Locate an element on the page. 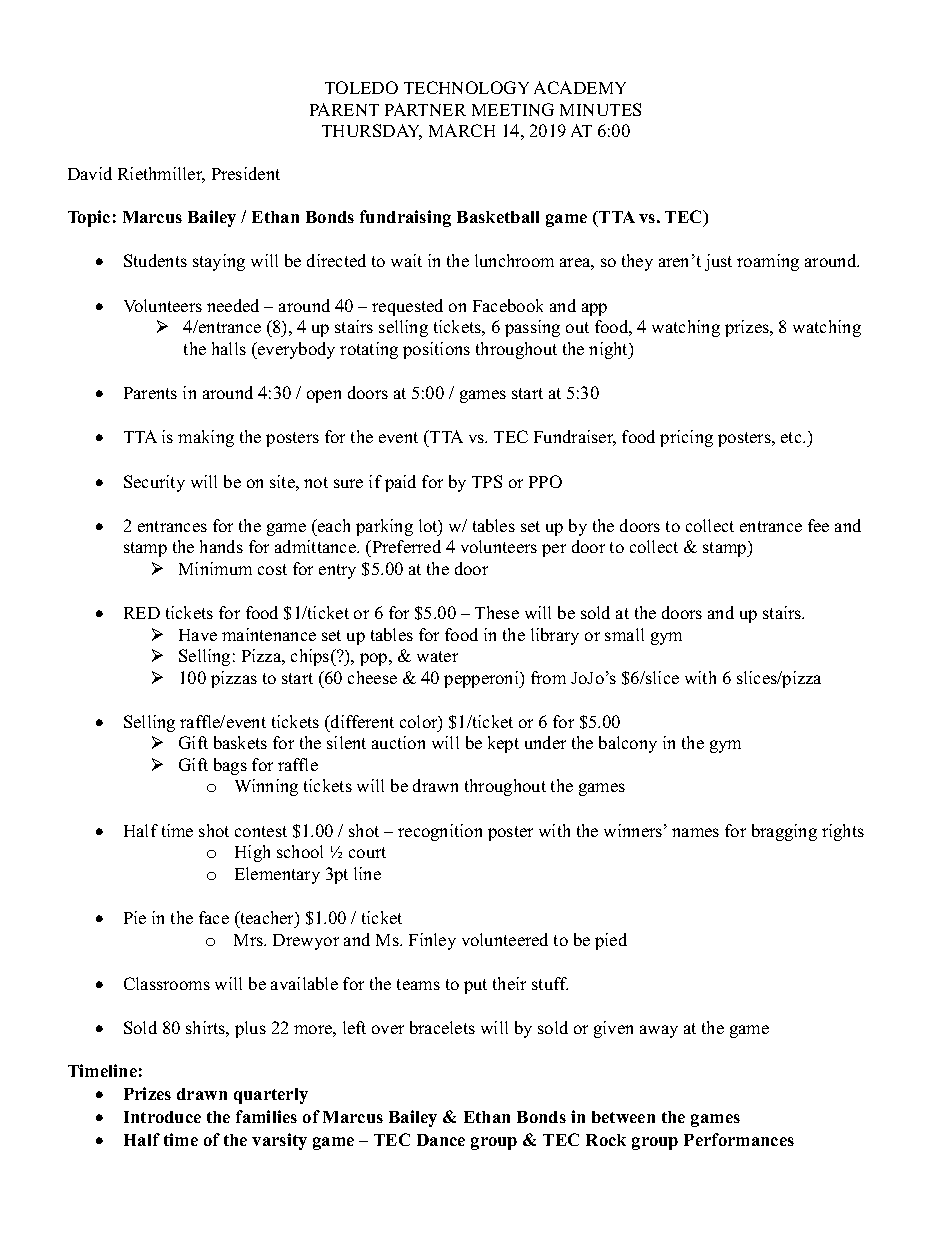 This image has height=1233, width=952. small is located at coordinates (624, 634).
